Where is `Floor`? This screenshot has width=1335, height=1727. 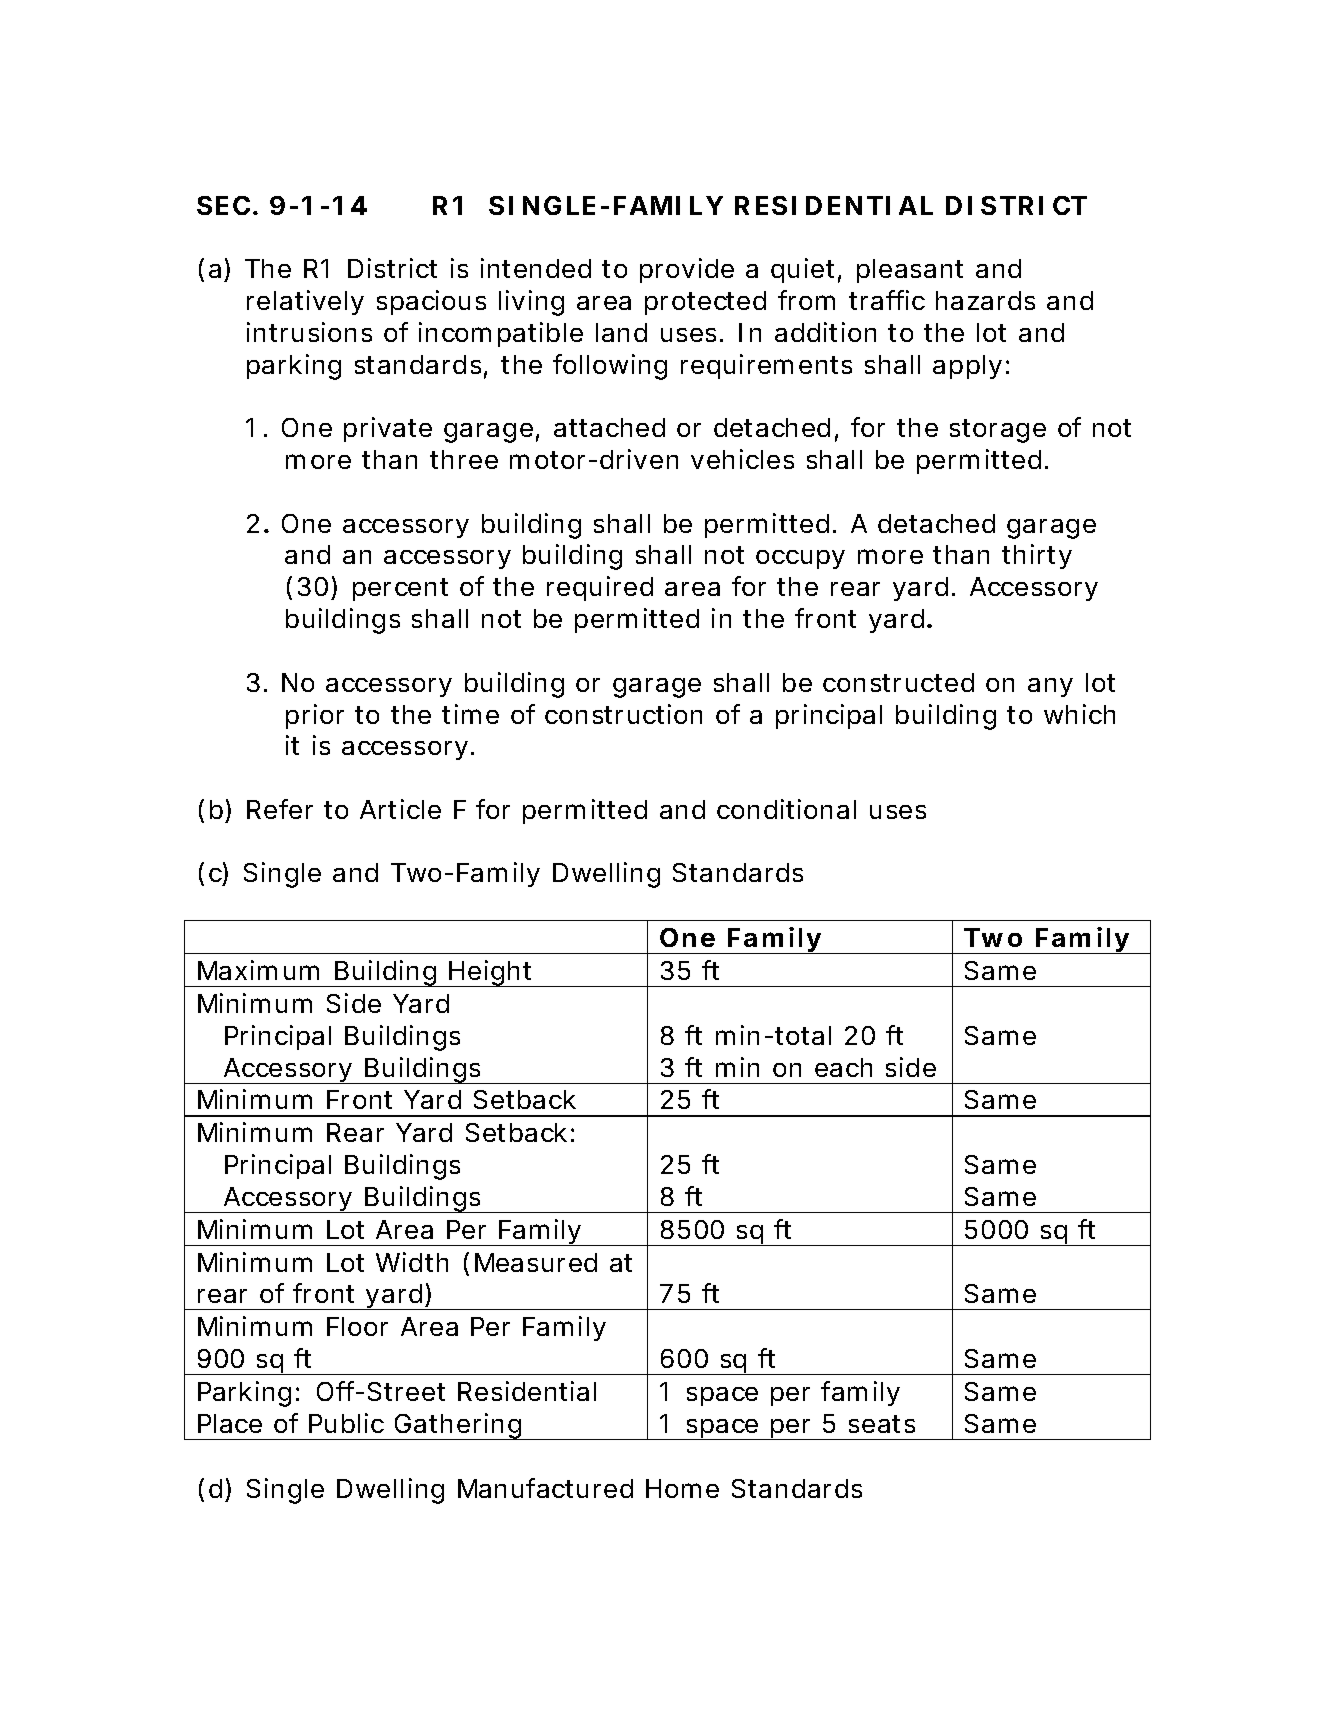
Floor is located at coordinates (357, 1326).
